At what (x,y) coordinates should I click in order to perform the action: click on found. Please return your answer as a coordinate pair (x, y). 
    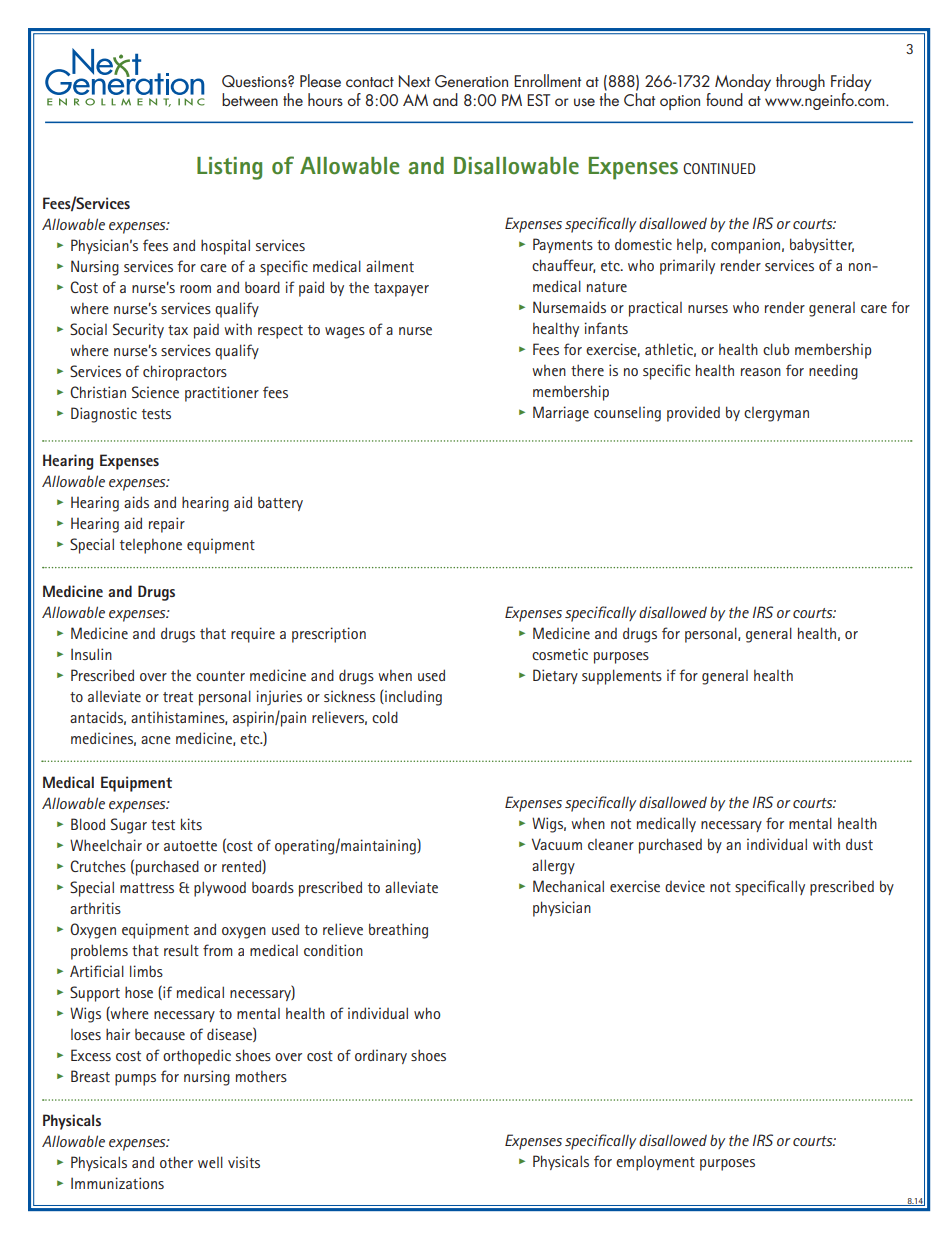
    Looking at the image, I should click on (724, 99).
